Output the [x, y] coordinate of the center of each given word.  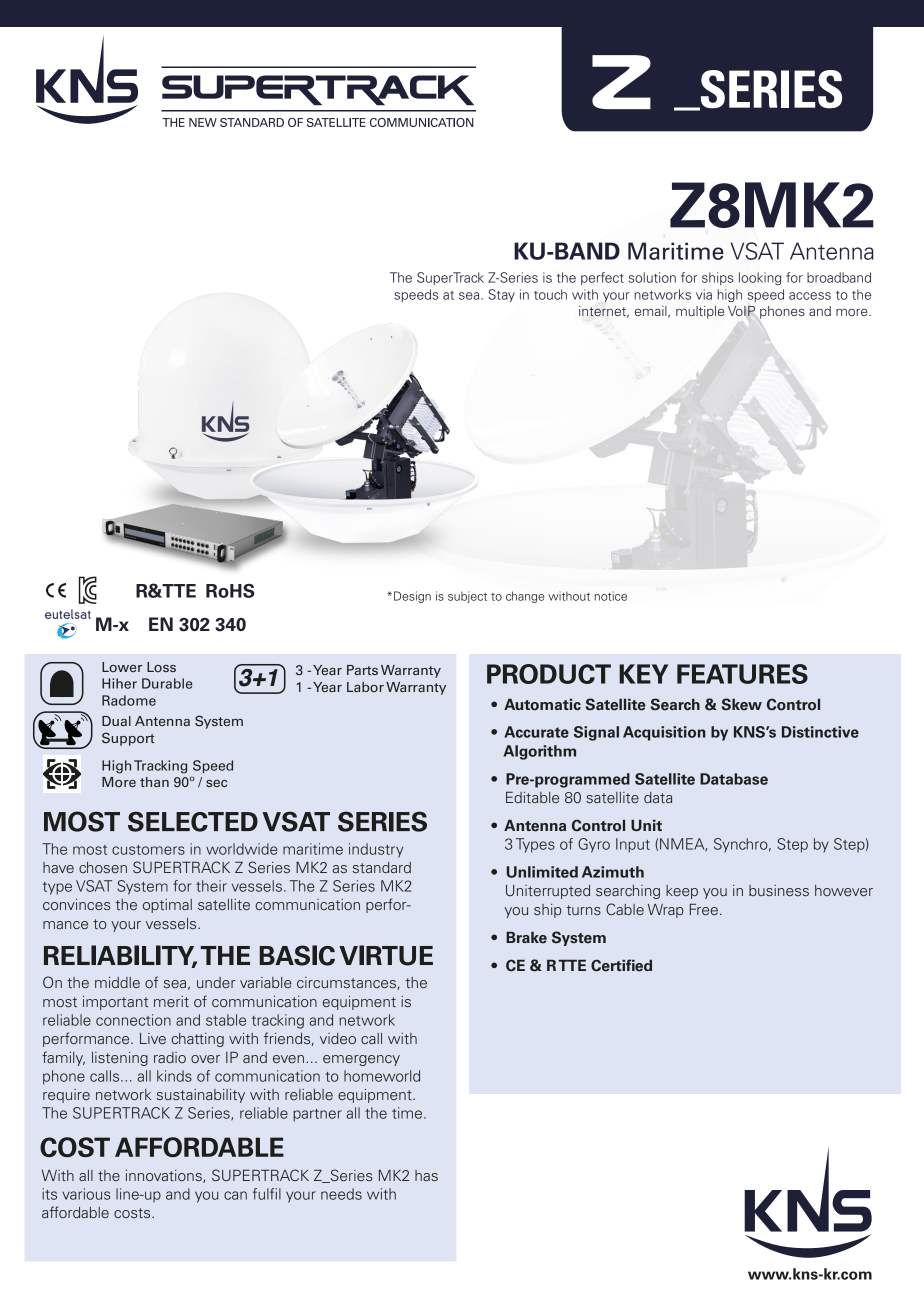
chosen [103, 867]
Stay [501, 295]
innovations [165, 1176]
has [426, 1175]
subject [467, 597]
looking [760, 278]
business [779, 890]
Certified [621, 965]
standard [382, 867]
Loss [161, 667]
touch [550, 294]
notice [611, 596]
